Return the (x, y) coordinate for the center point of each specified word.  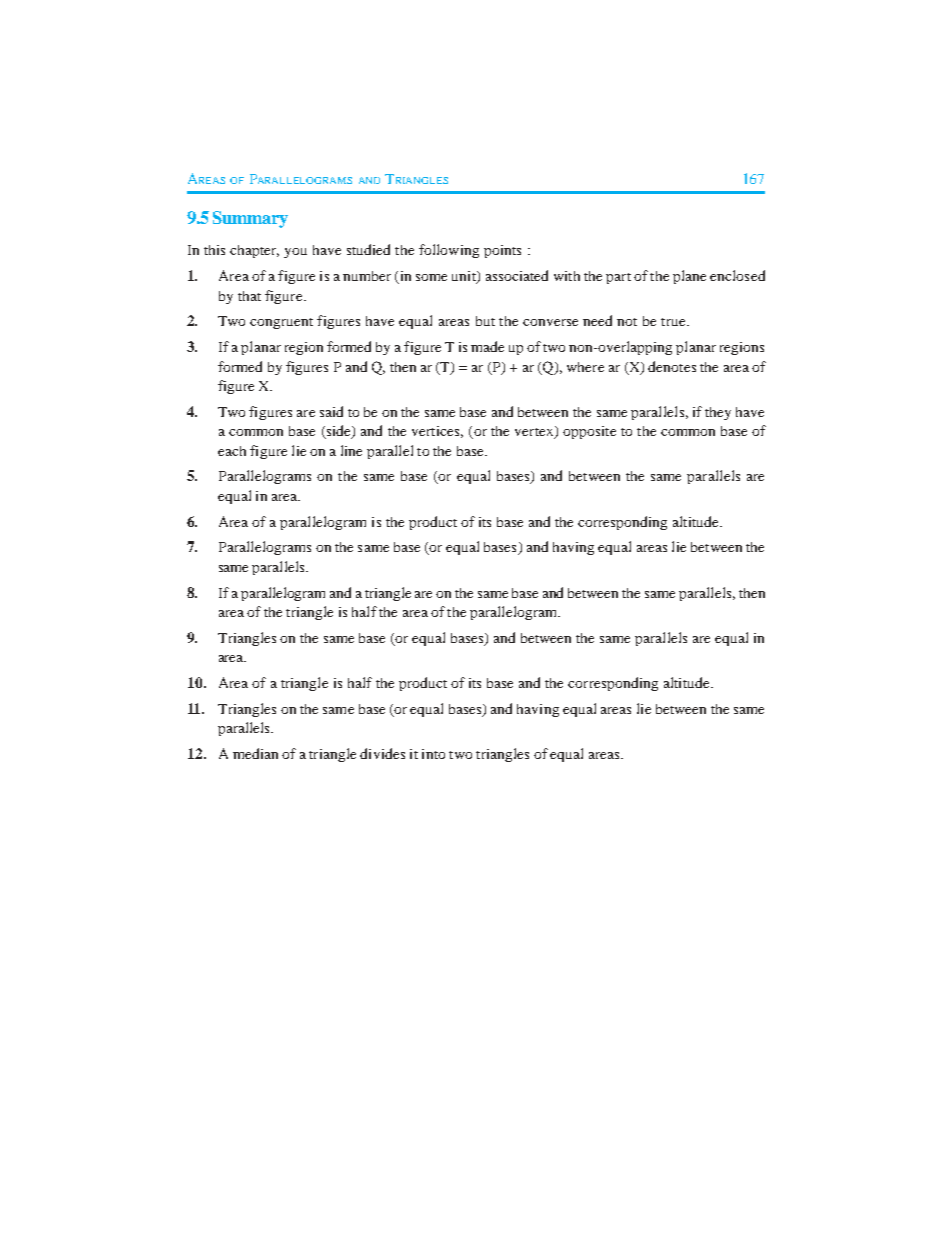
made (487, 346)
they (718, 413)
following (449, 251)
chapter (254, 251)
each (232, 451)
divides (382, 753)
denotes (672, 366)
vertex (535, 432)
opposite (589, 432)
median (255, 753)
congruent (281, 323)
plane (689, 277)
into (433, 754)
